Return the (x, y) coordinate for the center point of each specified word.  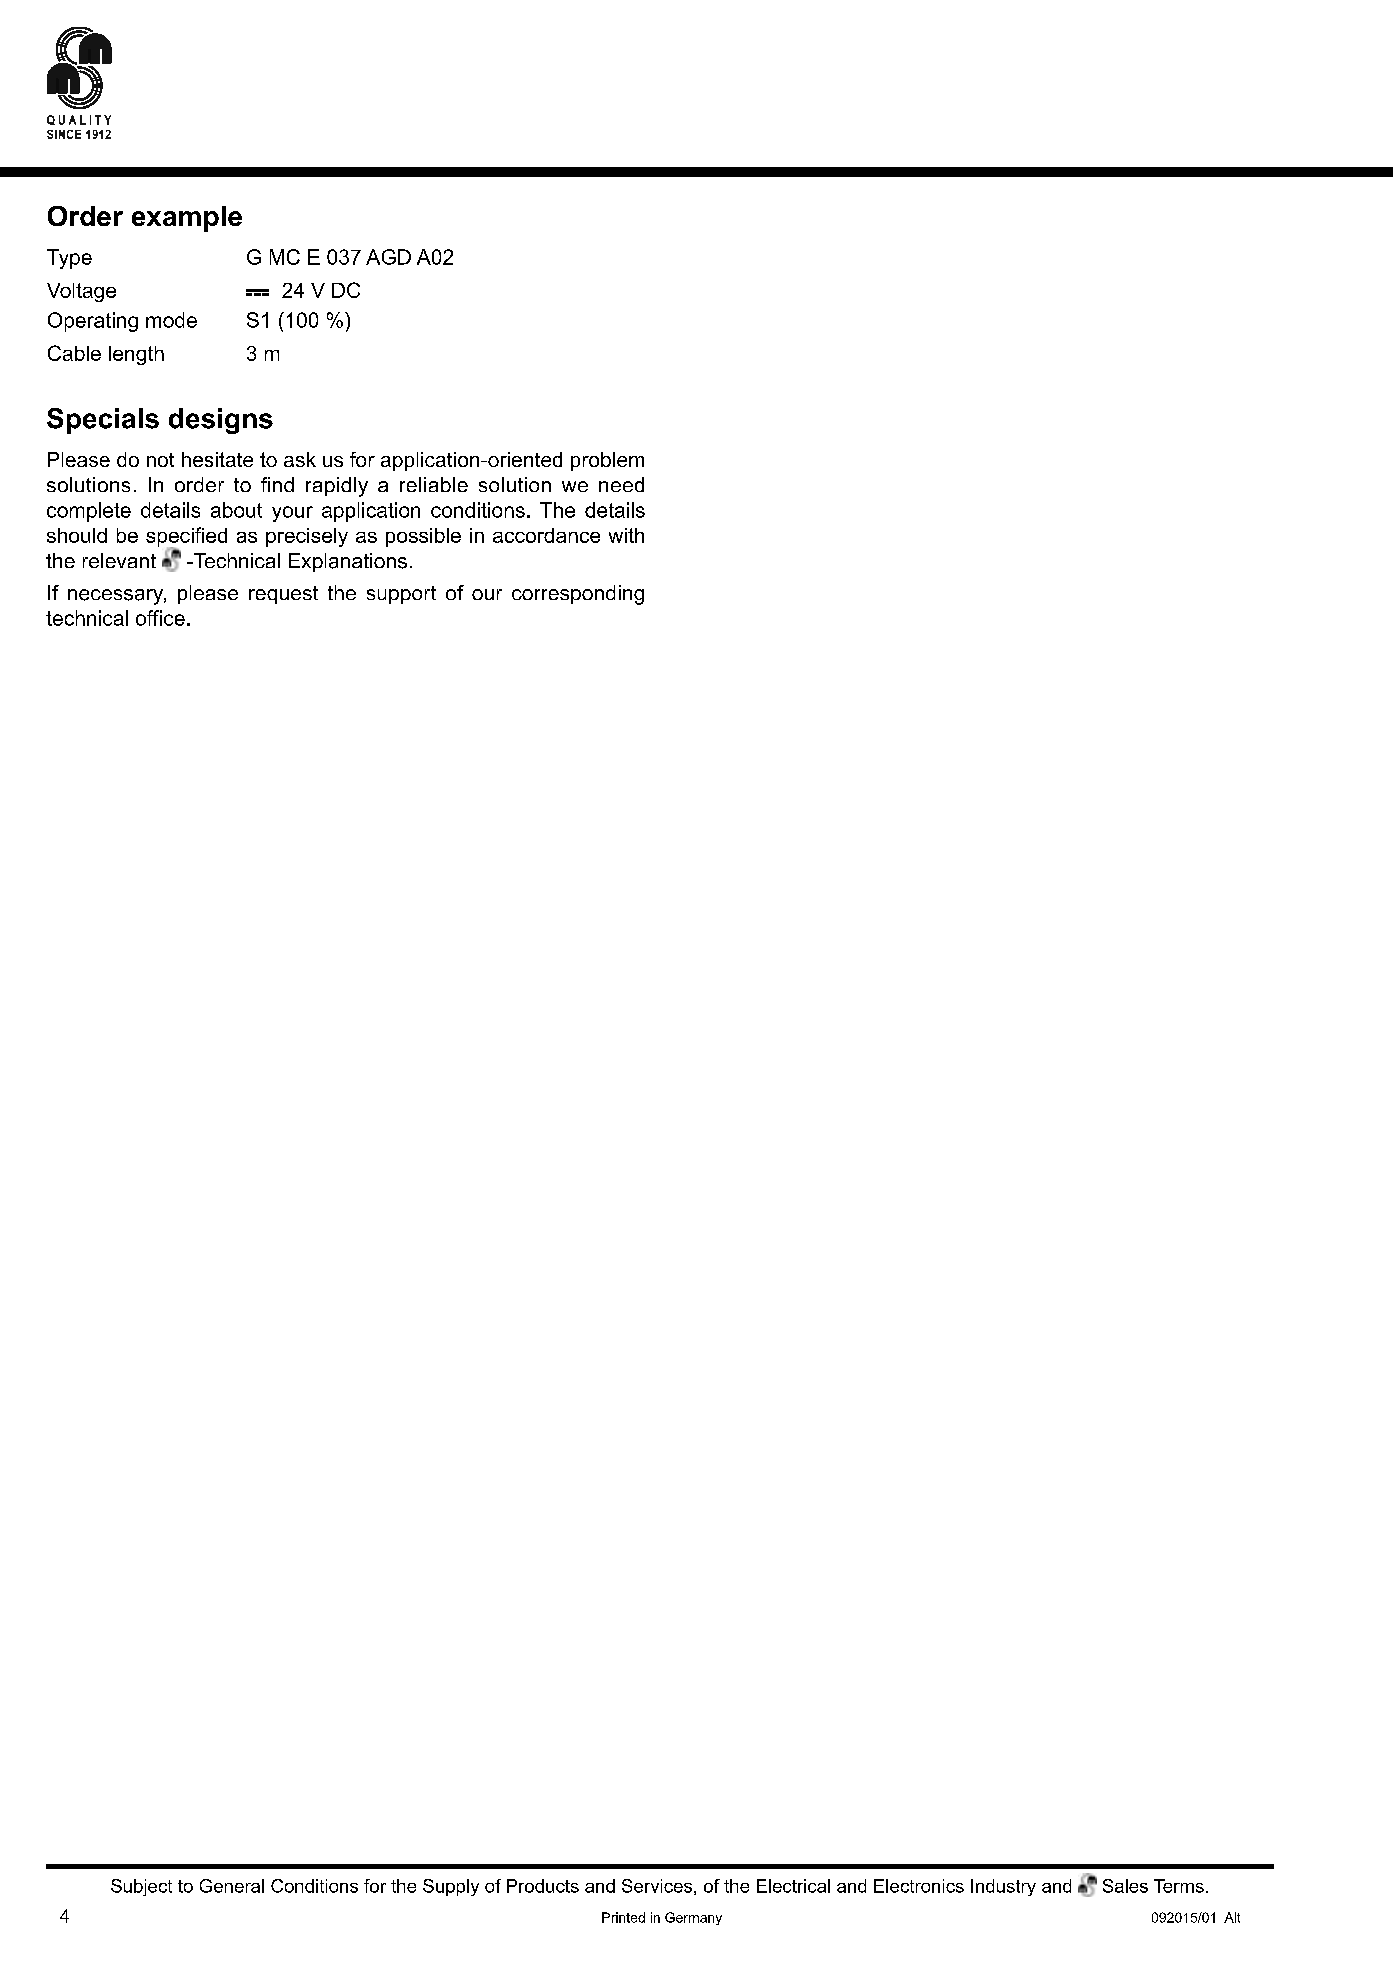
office (160, 618)
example (187, 219)
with (626, 535)
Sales (1125, 1886)
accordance (546, 535)
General (232, 1886)
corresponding (578, 595)
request (283, 595)
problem (607, 461)
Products (543, 1886)
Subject (141, 1887)
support (401, 595)
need (621, 484)
